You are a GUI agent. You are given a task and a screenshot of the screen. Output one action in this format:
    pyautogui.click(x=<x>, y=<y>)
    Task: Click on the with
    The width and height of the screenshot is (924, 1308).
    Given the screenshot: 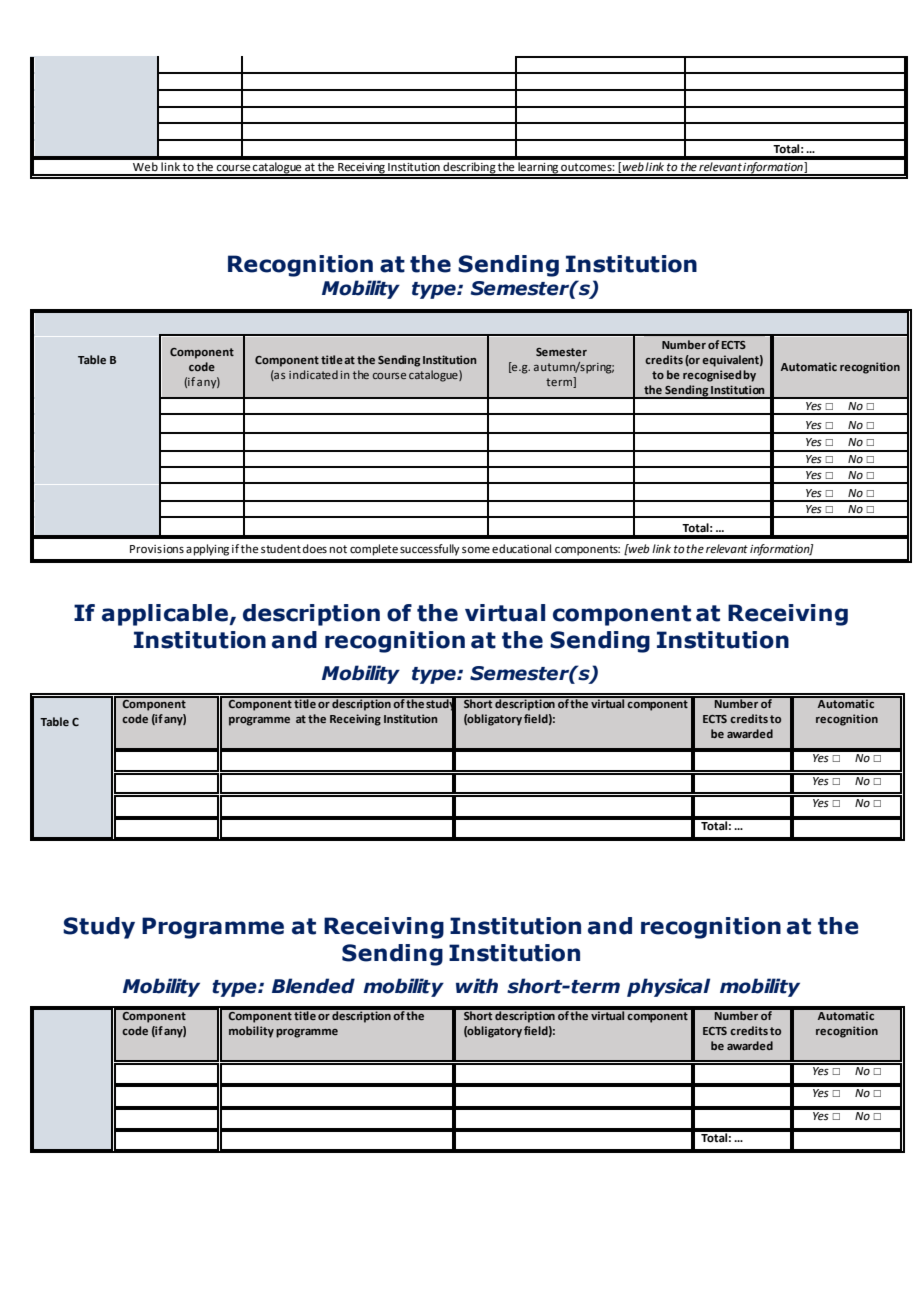 What is the action you would take?
    pyautogui.click(x=477, y=986)
